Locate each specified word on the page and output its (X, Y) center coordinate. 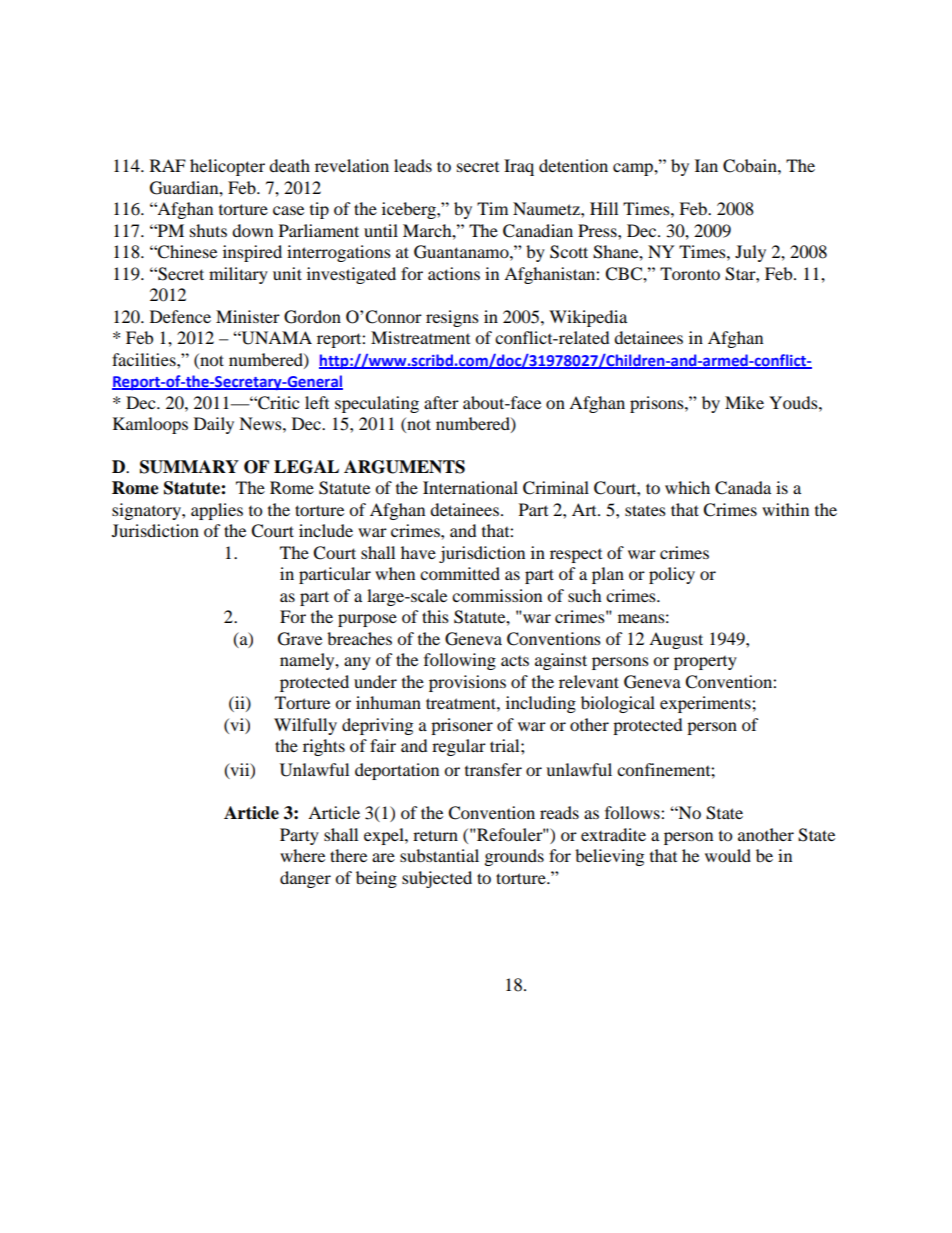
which (687, 487)
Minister (248, 316)
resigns (452, 318)
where (302, 855)
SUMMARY (189, 467)
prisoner (462, 726)
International (470, 487)
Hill (604, 208)
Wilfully (305, 726)
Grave (300, 639)
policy (672, 575)
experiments (706, 704)
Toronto (690, 273)
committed (460, 573)
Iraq (519, 167)
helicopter (227, 167)
